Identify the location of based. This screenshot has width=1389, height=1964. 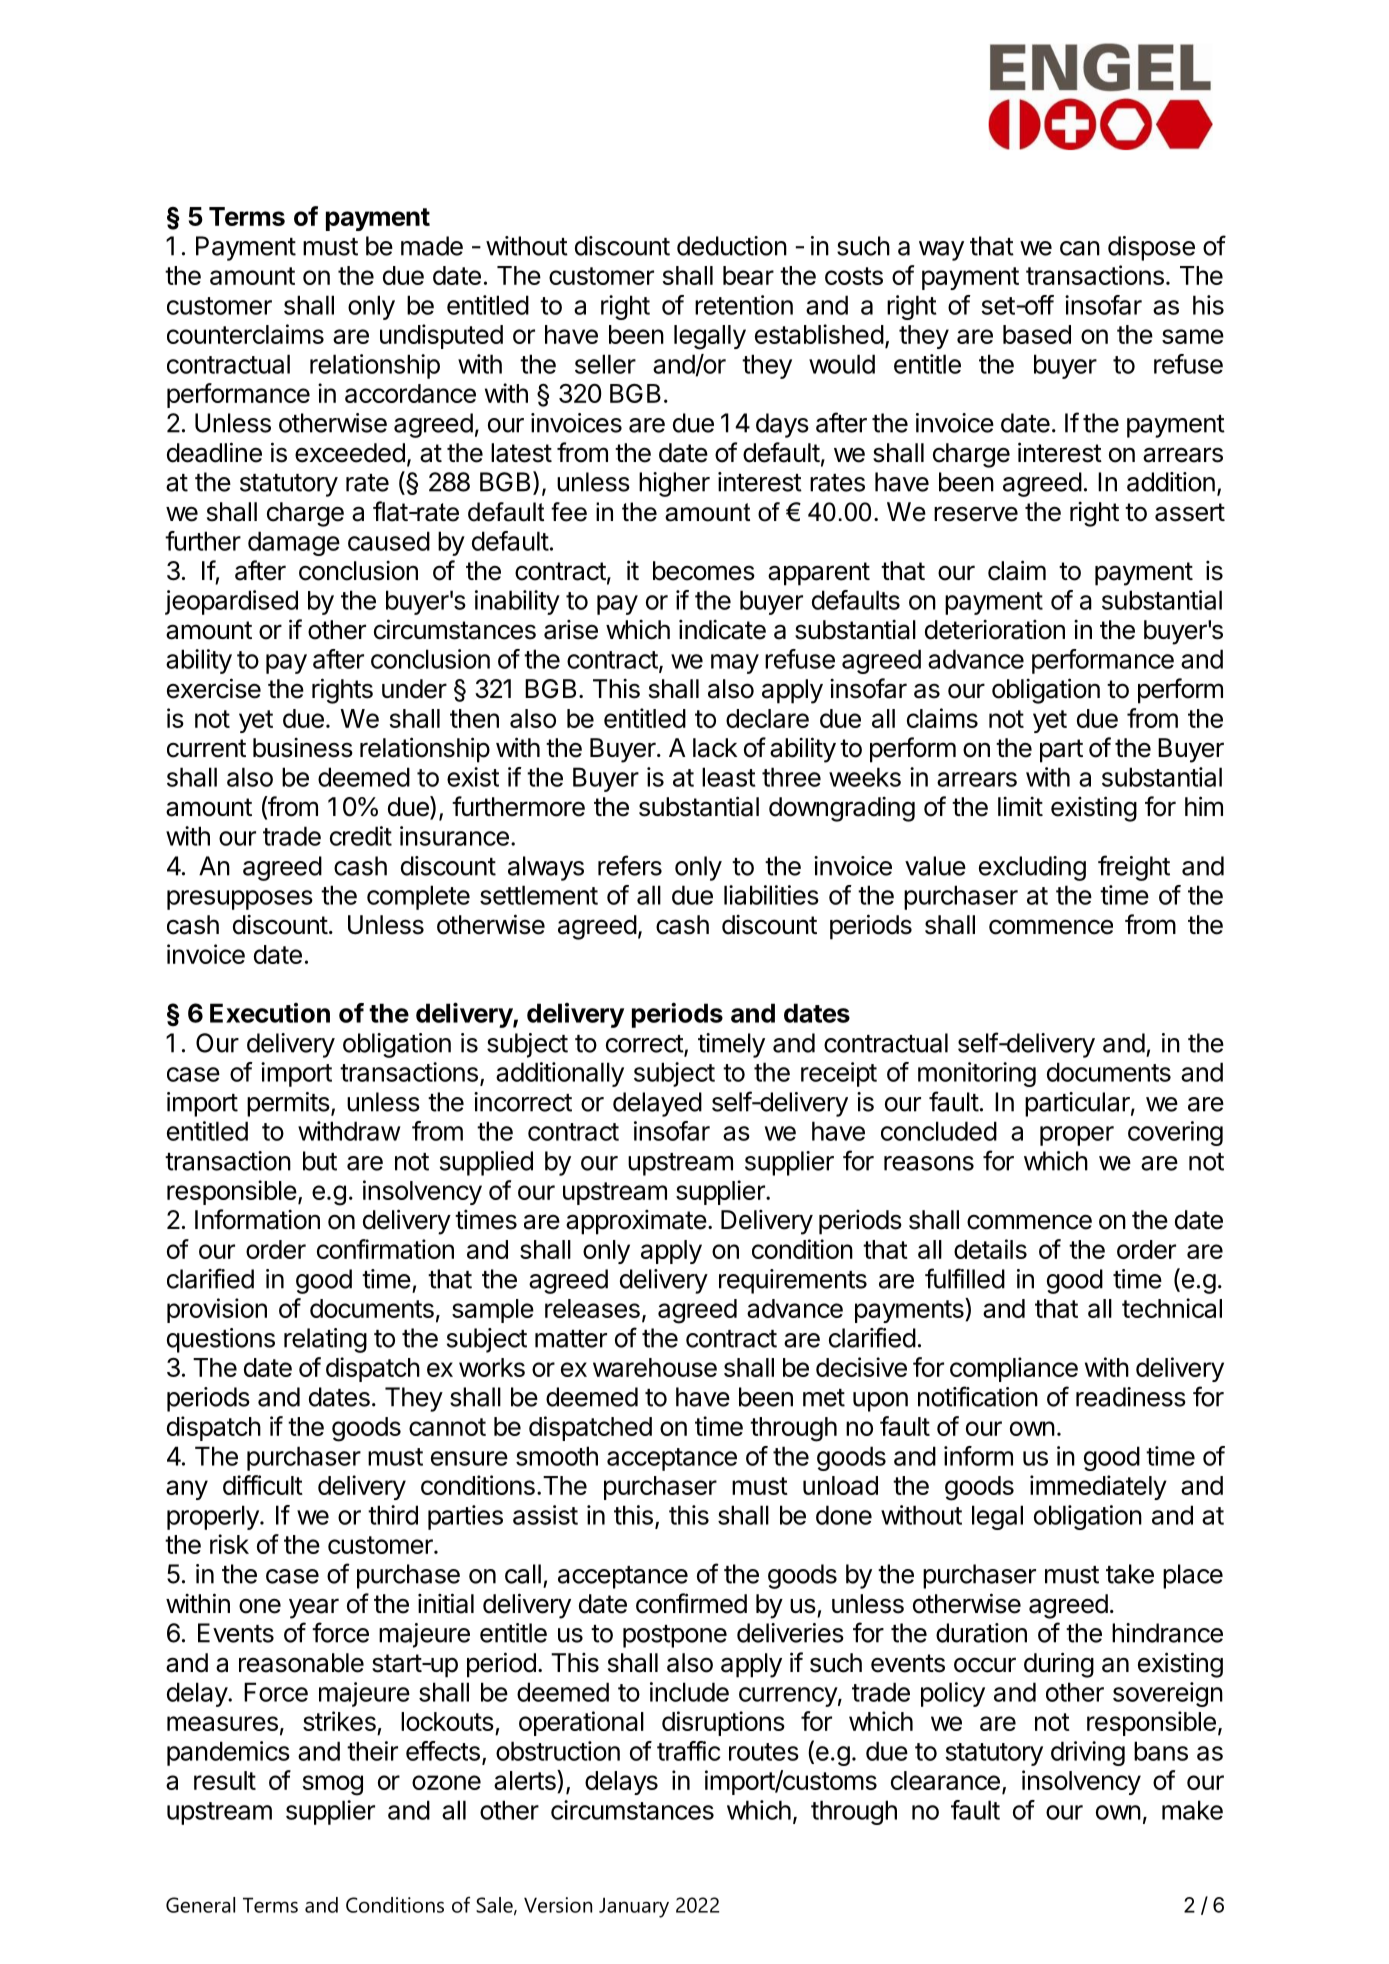
(1037, 334).
